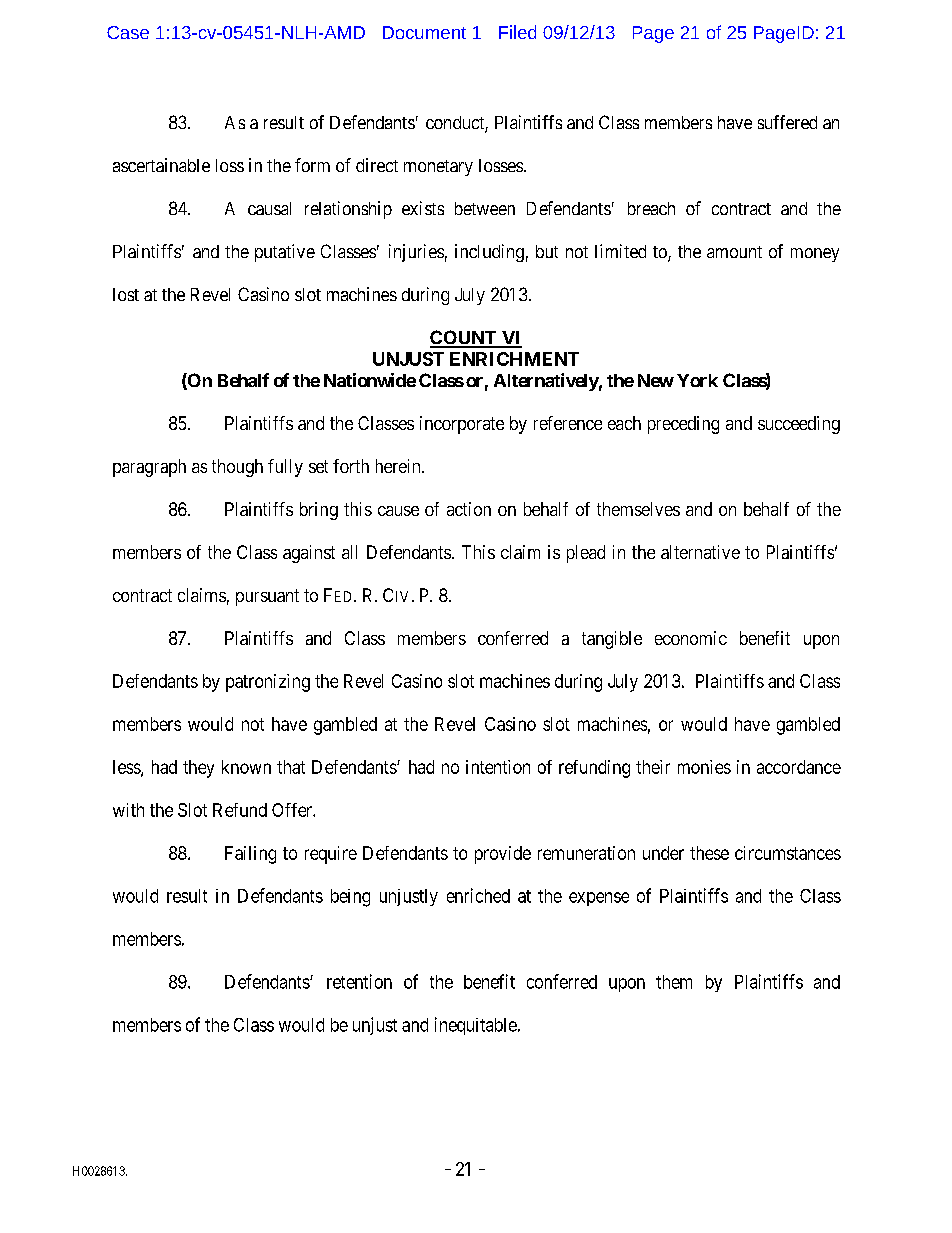  Describe the element at coordinates (464, 338) in the image. I see `COUNT` at that location.
